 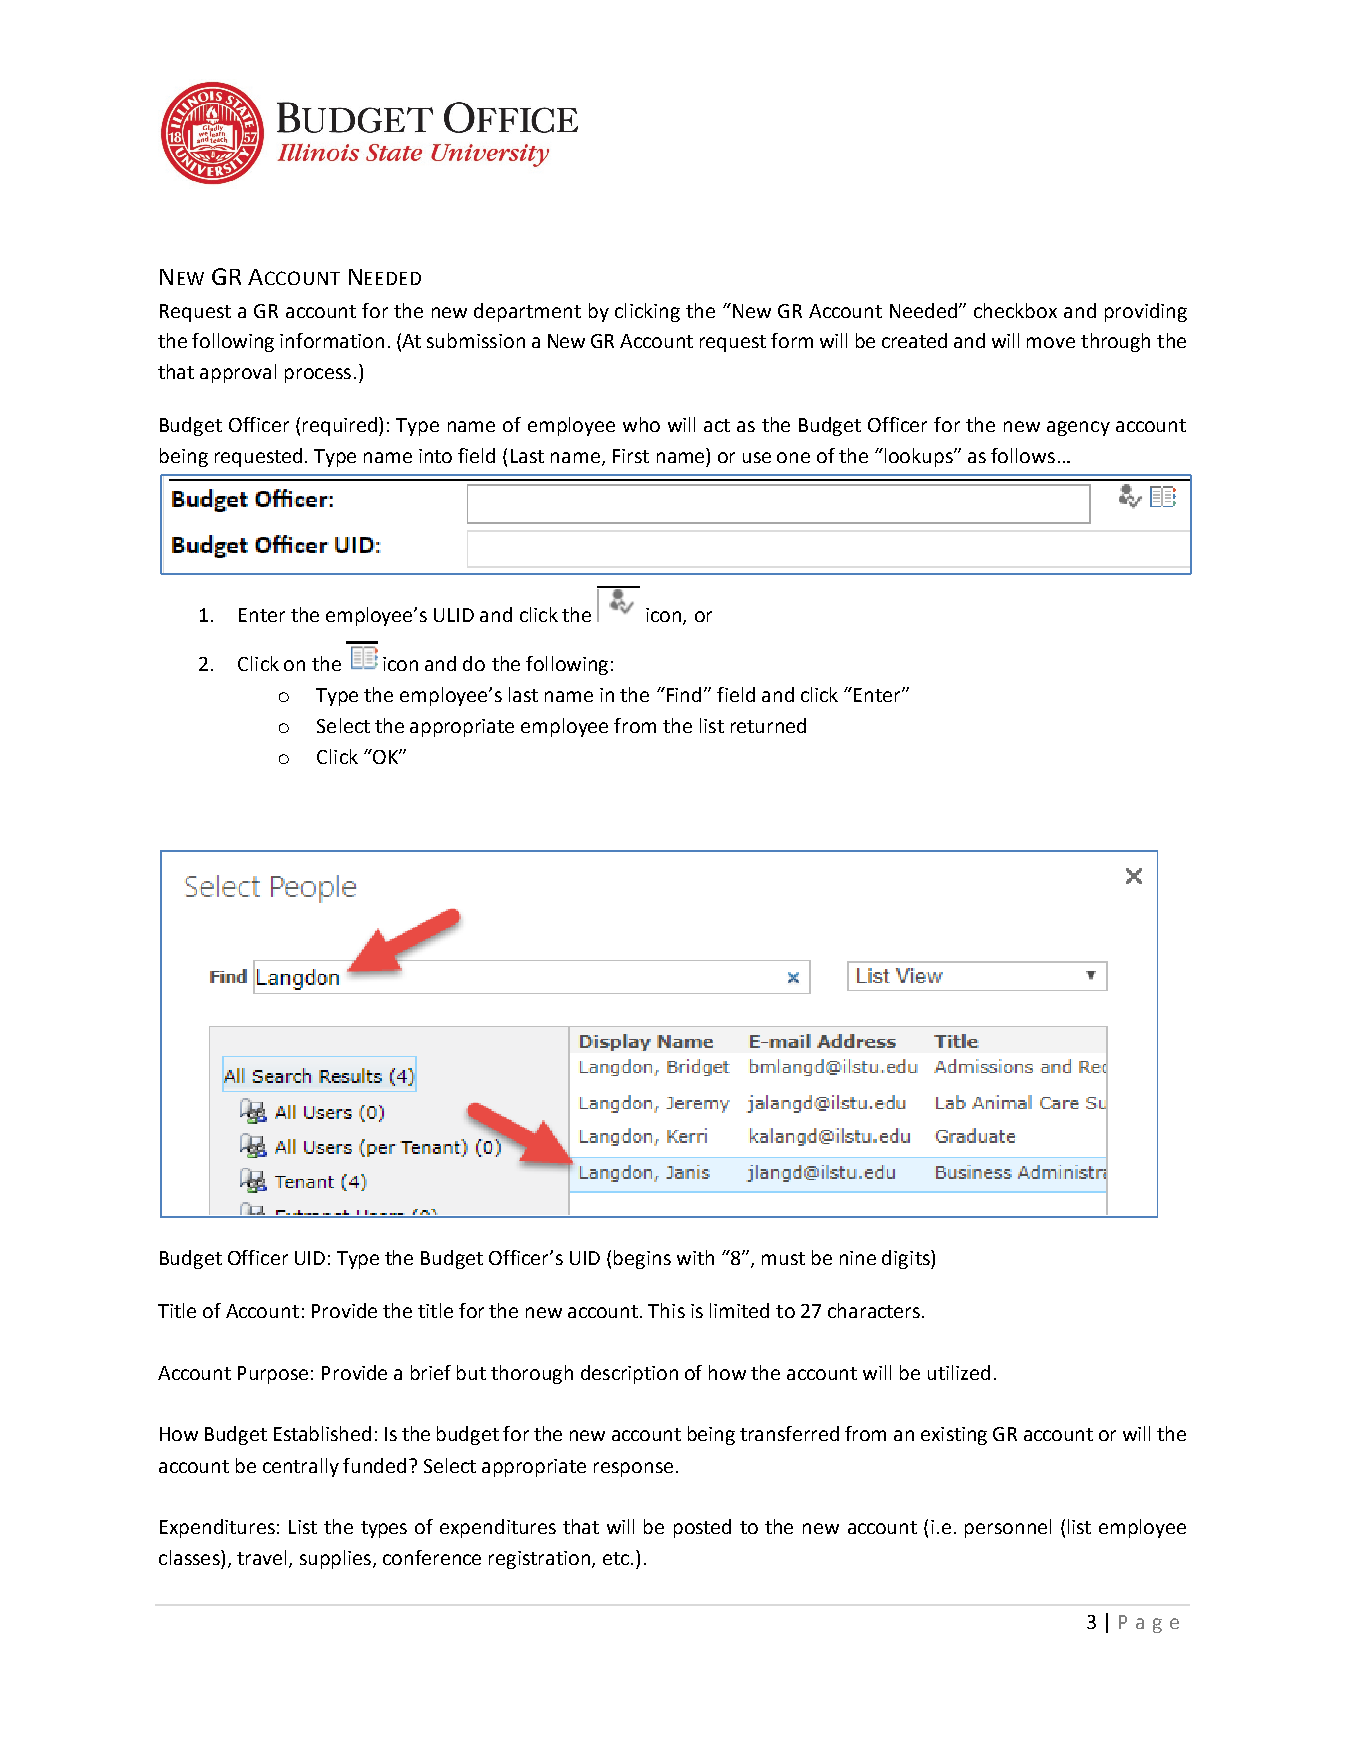 I want to click on process, so click(x=318, y=375).
